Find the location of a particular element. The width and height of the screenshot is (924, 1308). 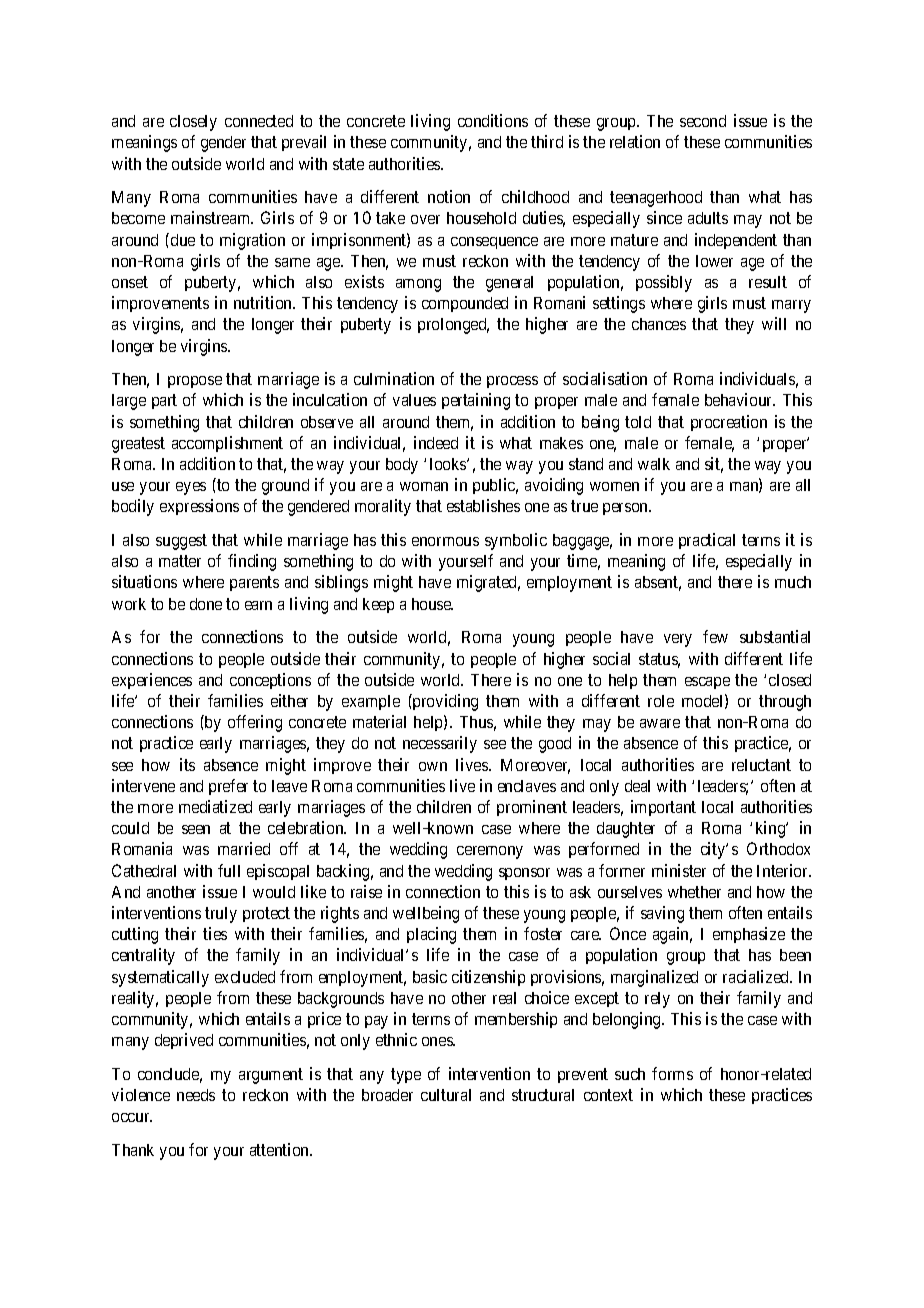

second is located at coordinates (703, 121).
